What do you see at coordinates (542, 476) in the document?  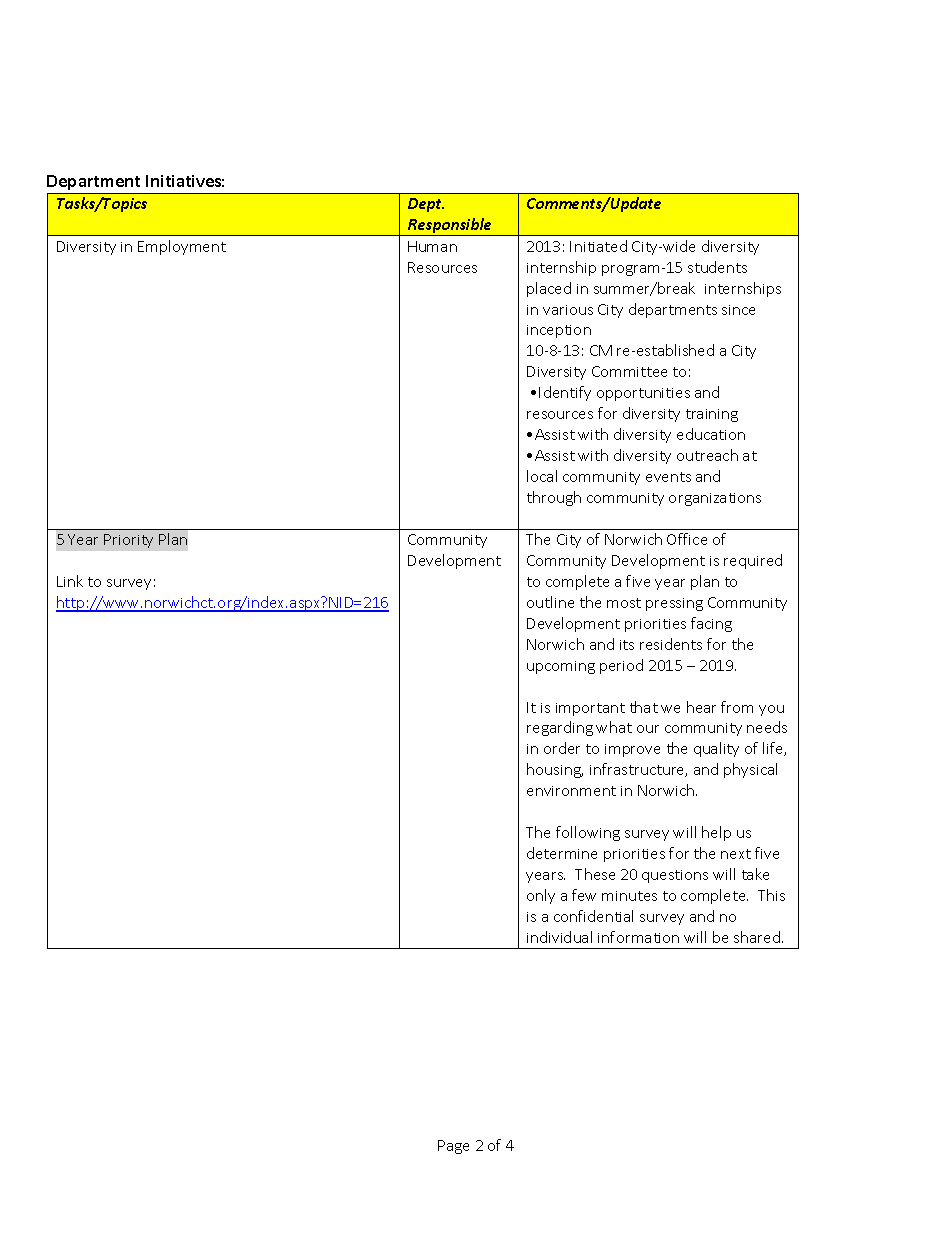 I see `local` at bounding box center [542, 476].
